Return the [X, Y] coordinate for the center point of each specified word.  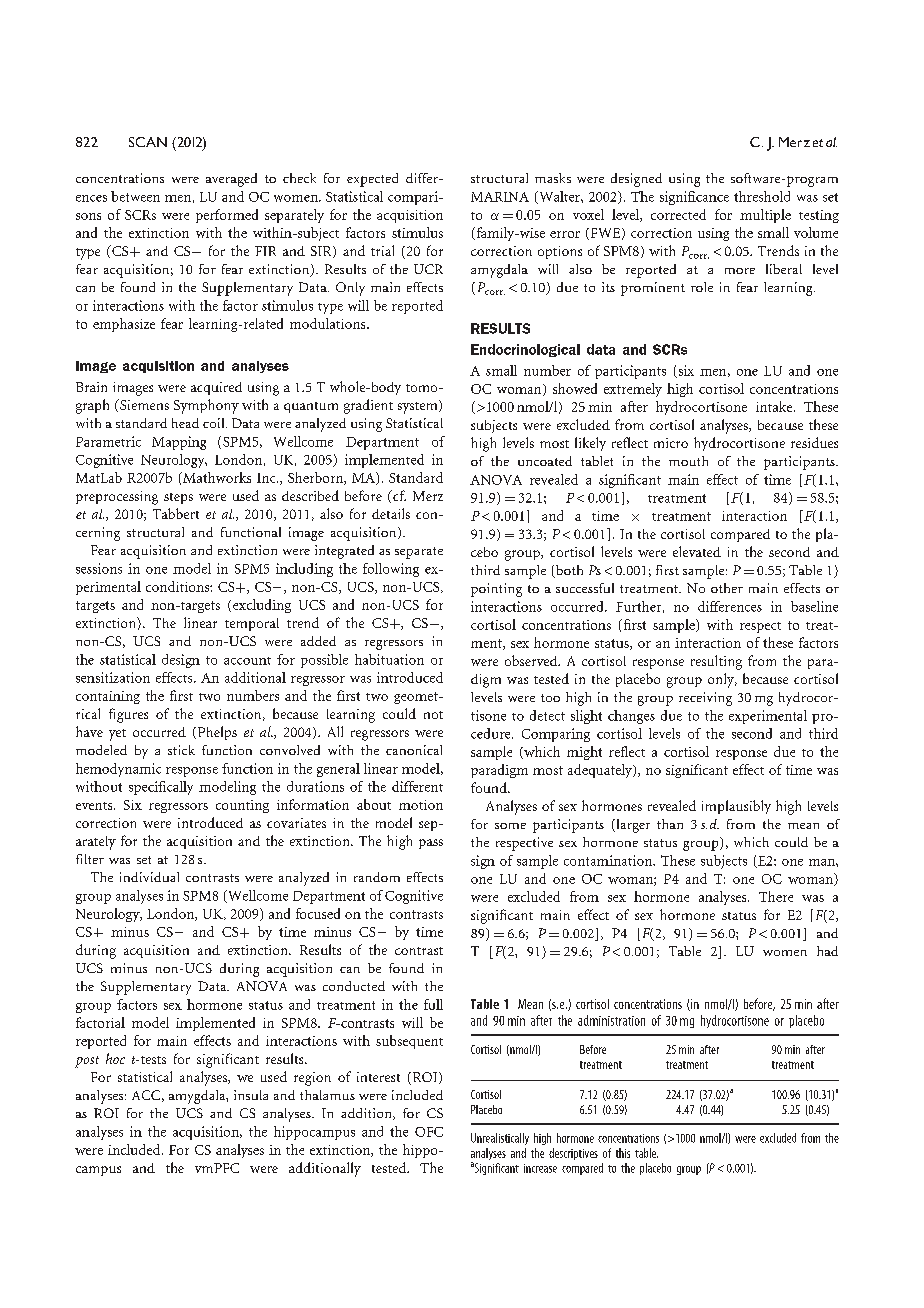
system [419, 407]
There [776, 896]
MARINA [500, 197]
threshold [762, 196]
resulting [716, 662]
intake [775, 406]
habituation [389, 659]
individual [149, 877]
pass [431, 844]
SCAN [148, 142]
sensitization [113, 677]
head [185, 423]
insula [251, 1095]
